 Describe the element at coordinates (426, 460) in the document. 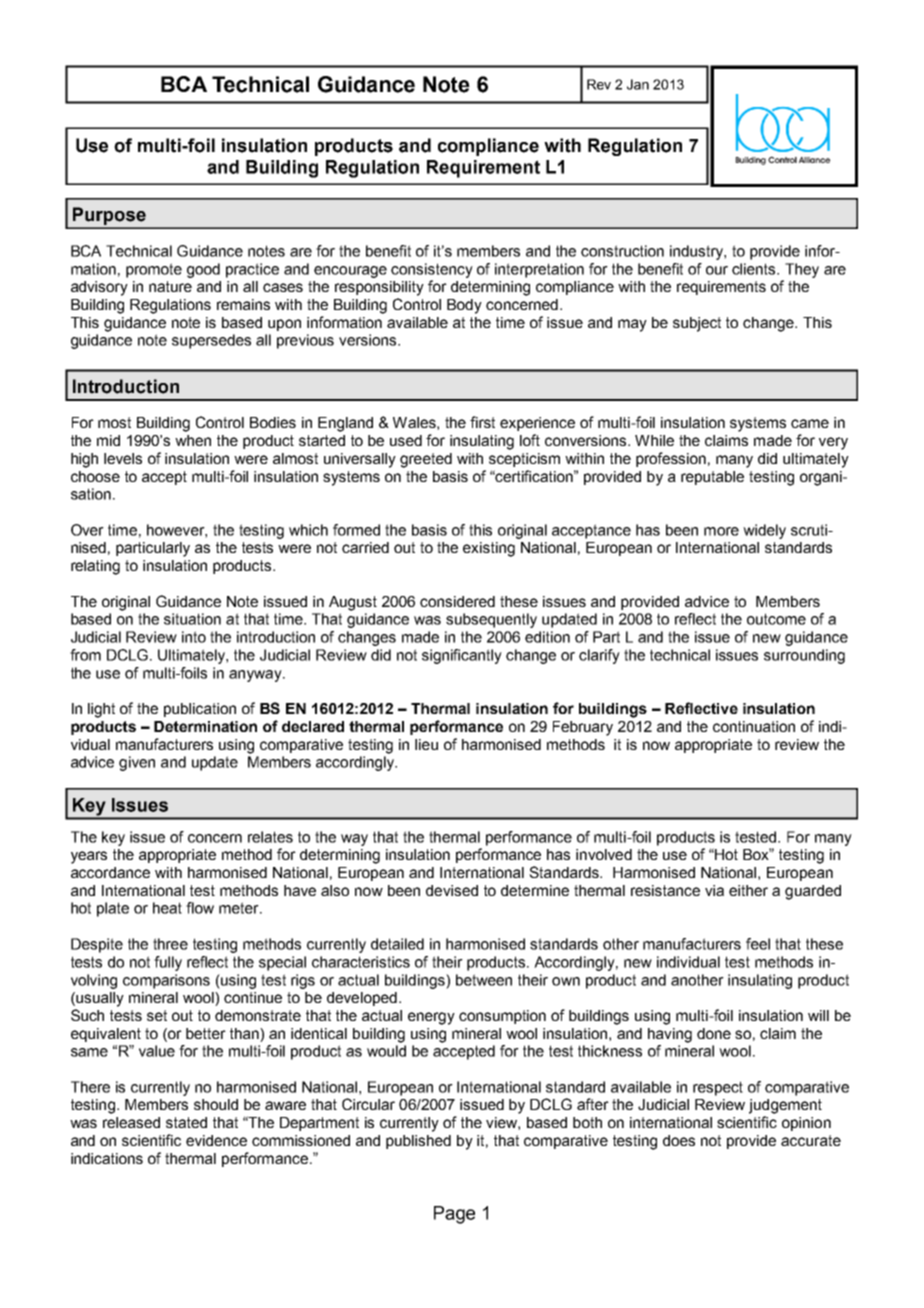

I see `greeted` at that location.
